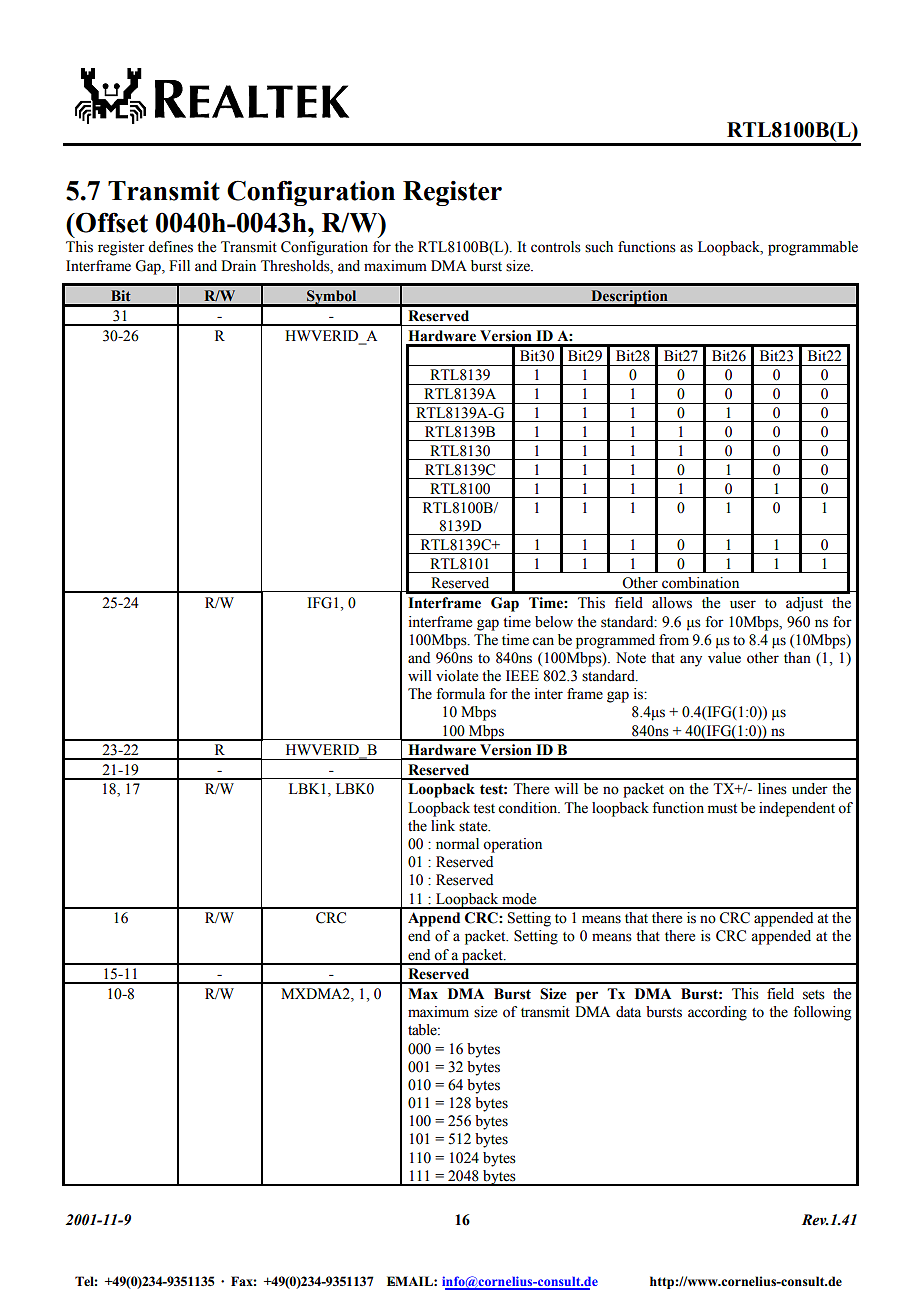 Image resolution: width=924 pixels, height=1308 pixels. Describe the element at coordinates (813, 248) in the screenshot. I see `programmable` at that location.
